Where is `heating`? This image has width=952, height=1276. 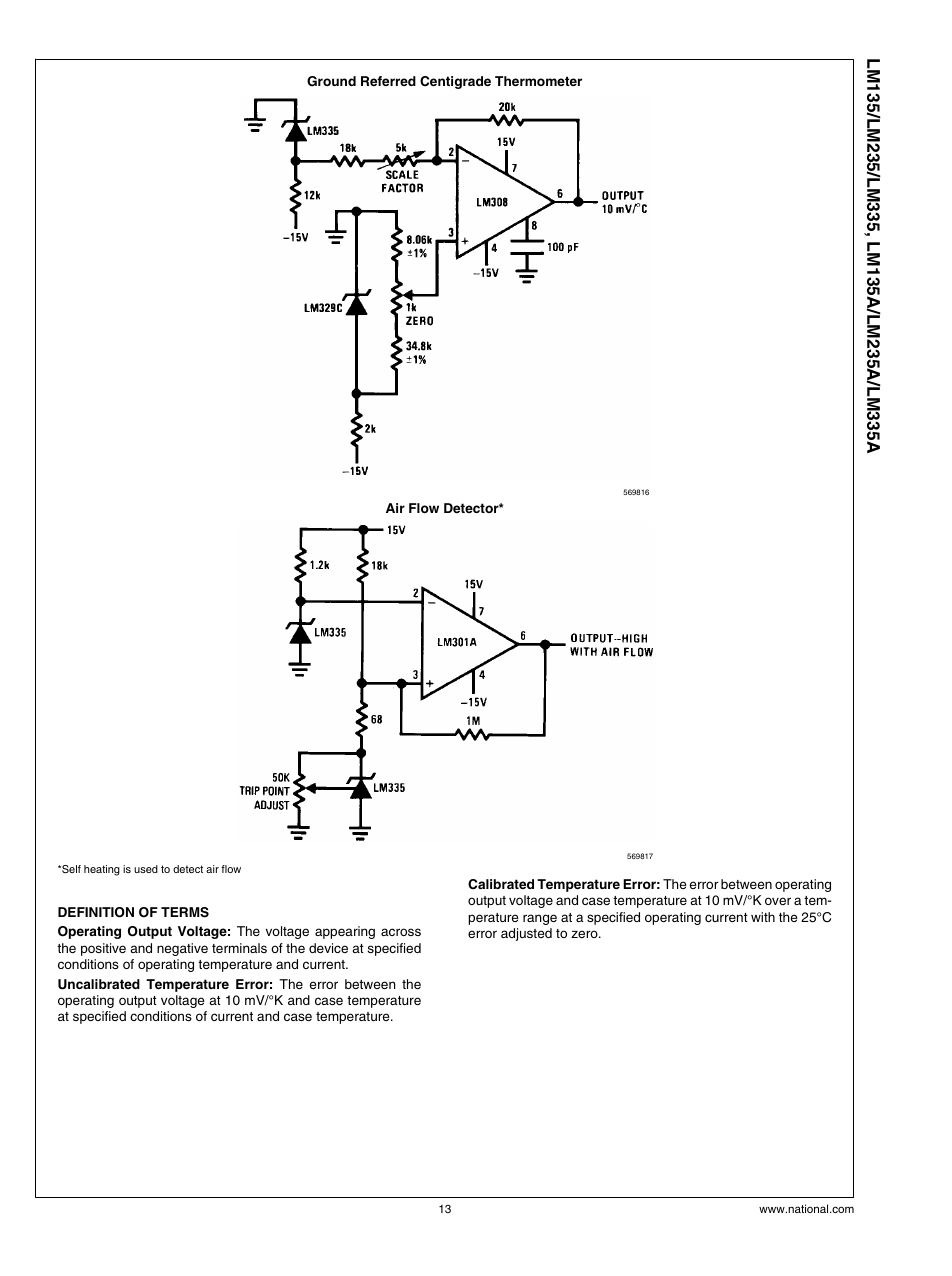 heating is located at coordinates (102, 870).
